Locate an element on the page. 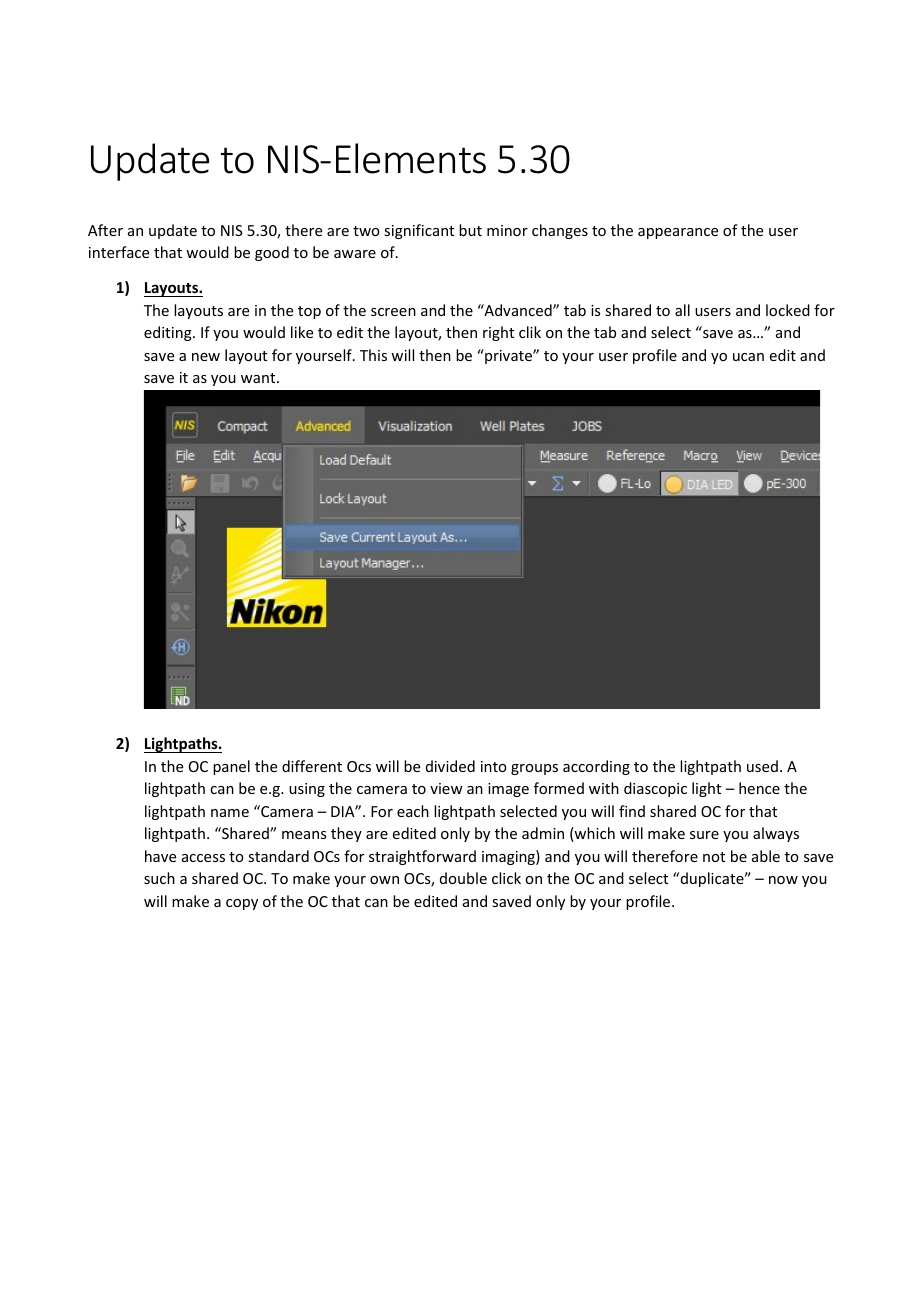  such is located at coordinates (159, 878).
